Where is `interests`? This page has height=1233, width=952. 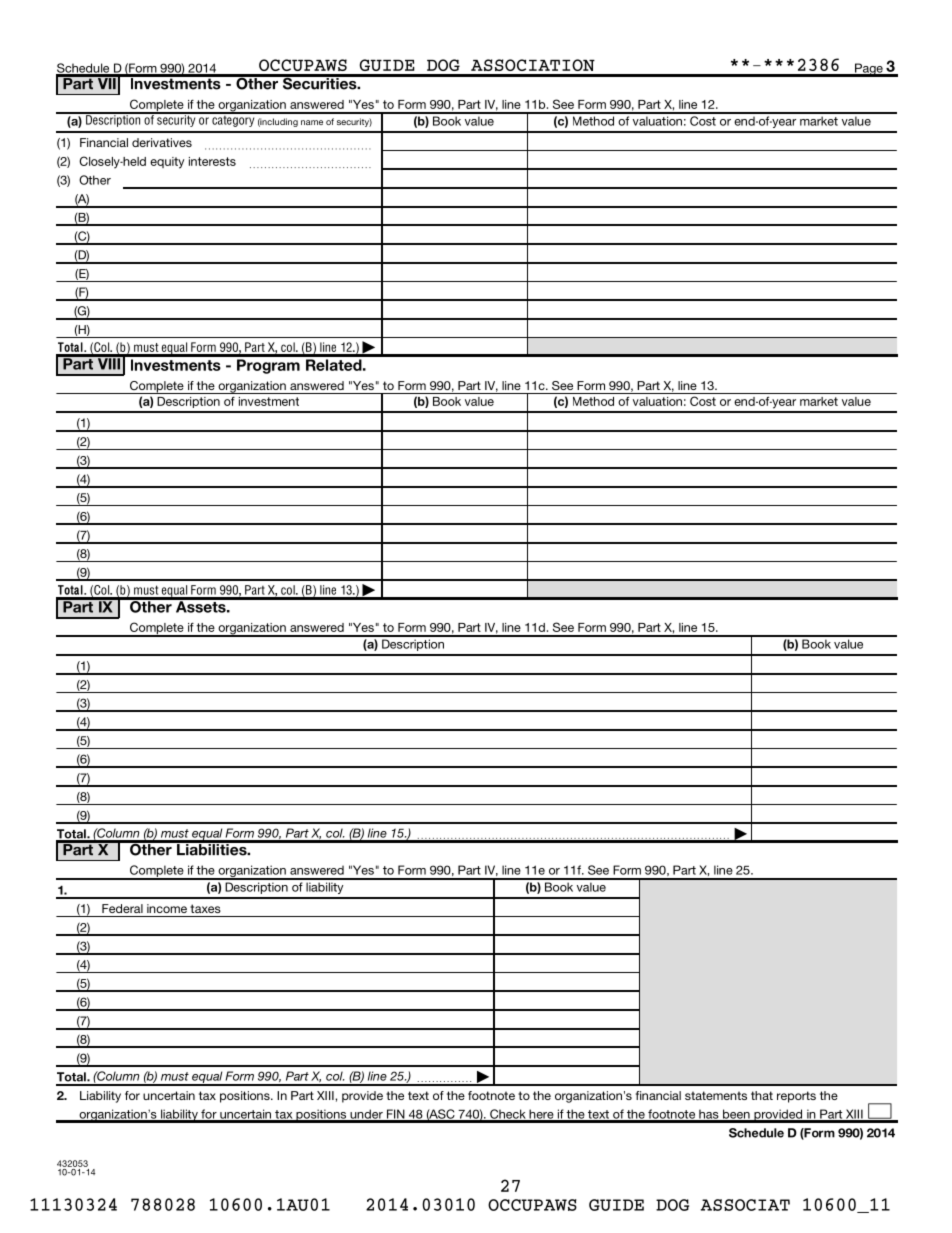
interests is located at coordinates (212, 161).
